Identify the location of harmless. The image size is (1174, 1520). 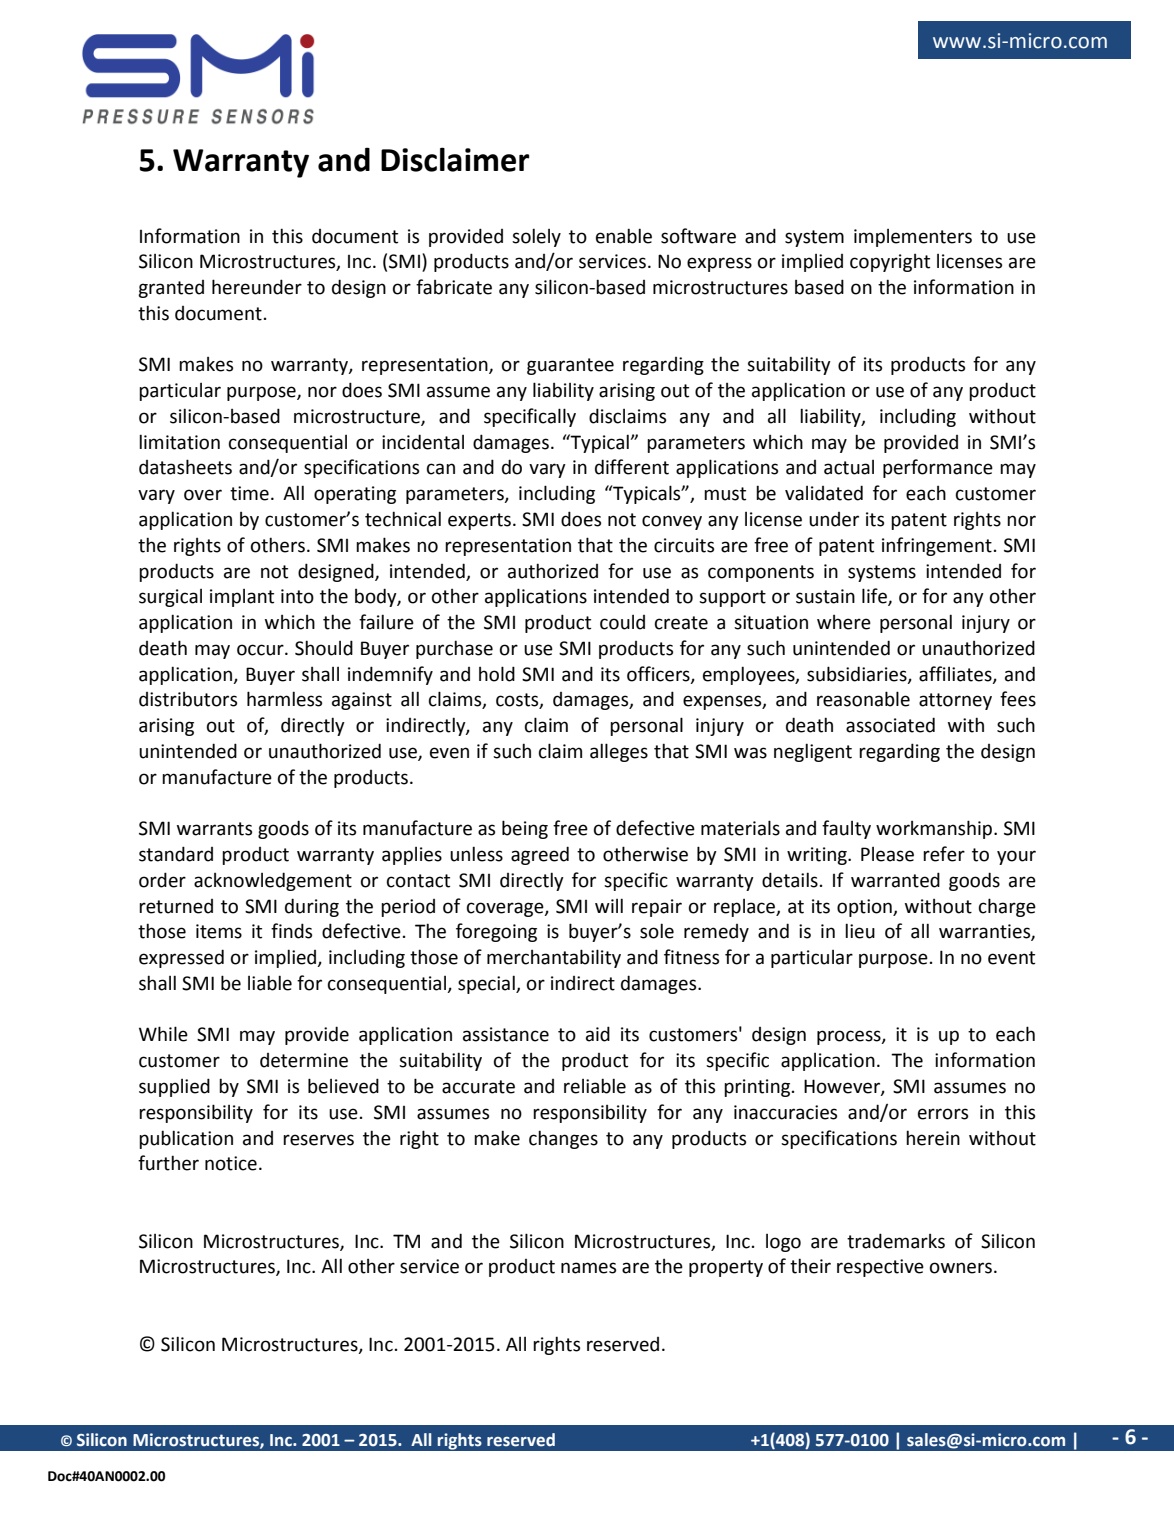
(284, 699).
